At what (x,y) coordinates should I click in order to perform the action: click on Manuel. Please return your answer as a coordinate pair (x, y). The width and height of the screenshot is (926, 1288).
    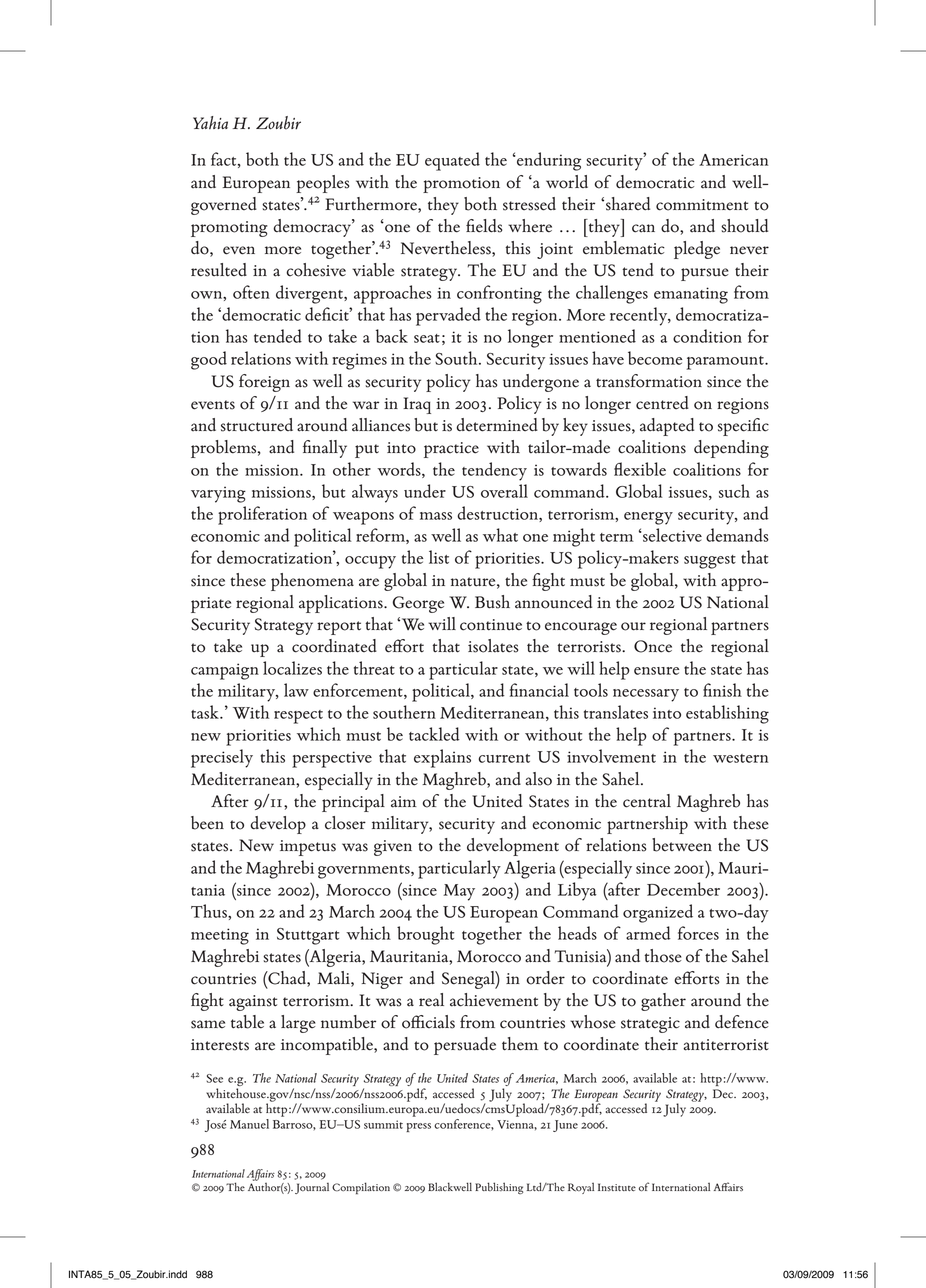
    Looking at the image, I should click on (249, 1124).
